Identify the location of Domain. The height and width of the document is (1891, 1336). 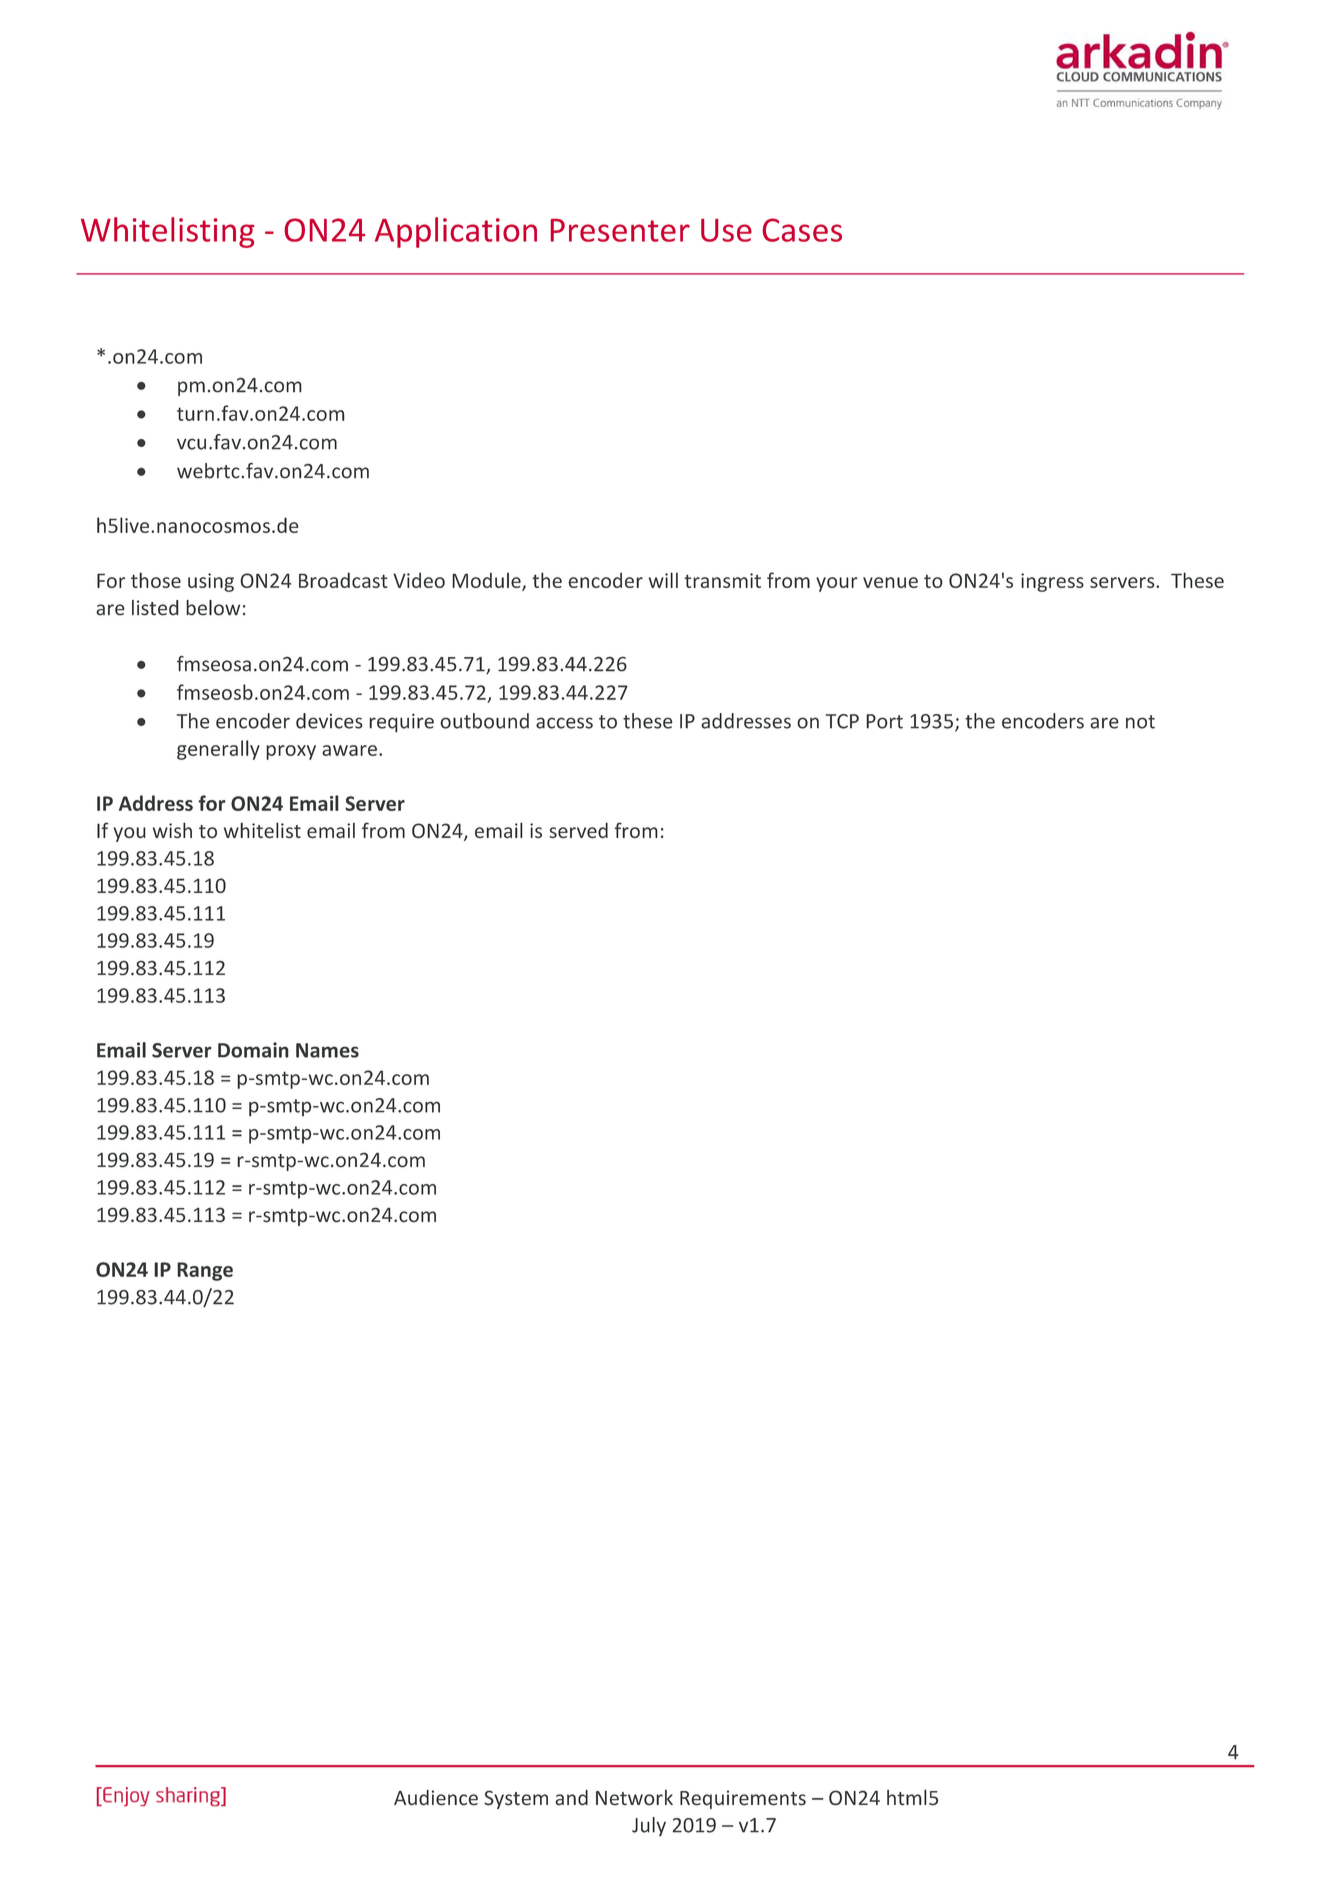
(253, 1050).
